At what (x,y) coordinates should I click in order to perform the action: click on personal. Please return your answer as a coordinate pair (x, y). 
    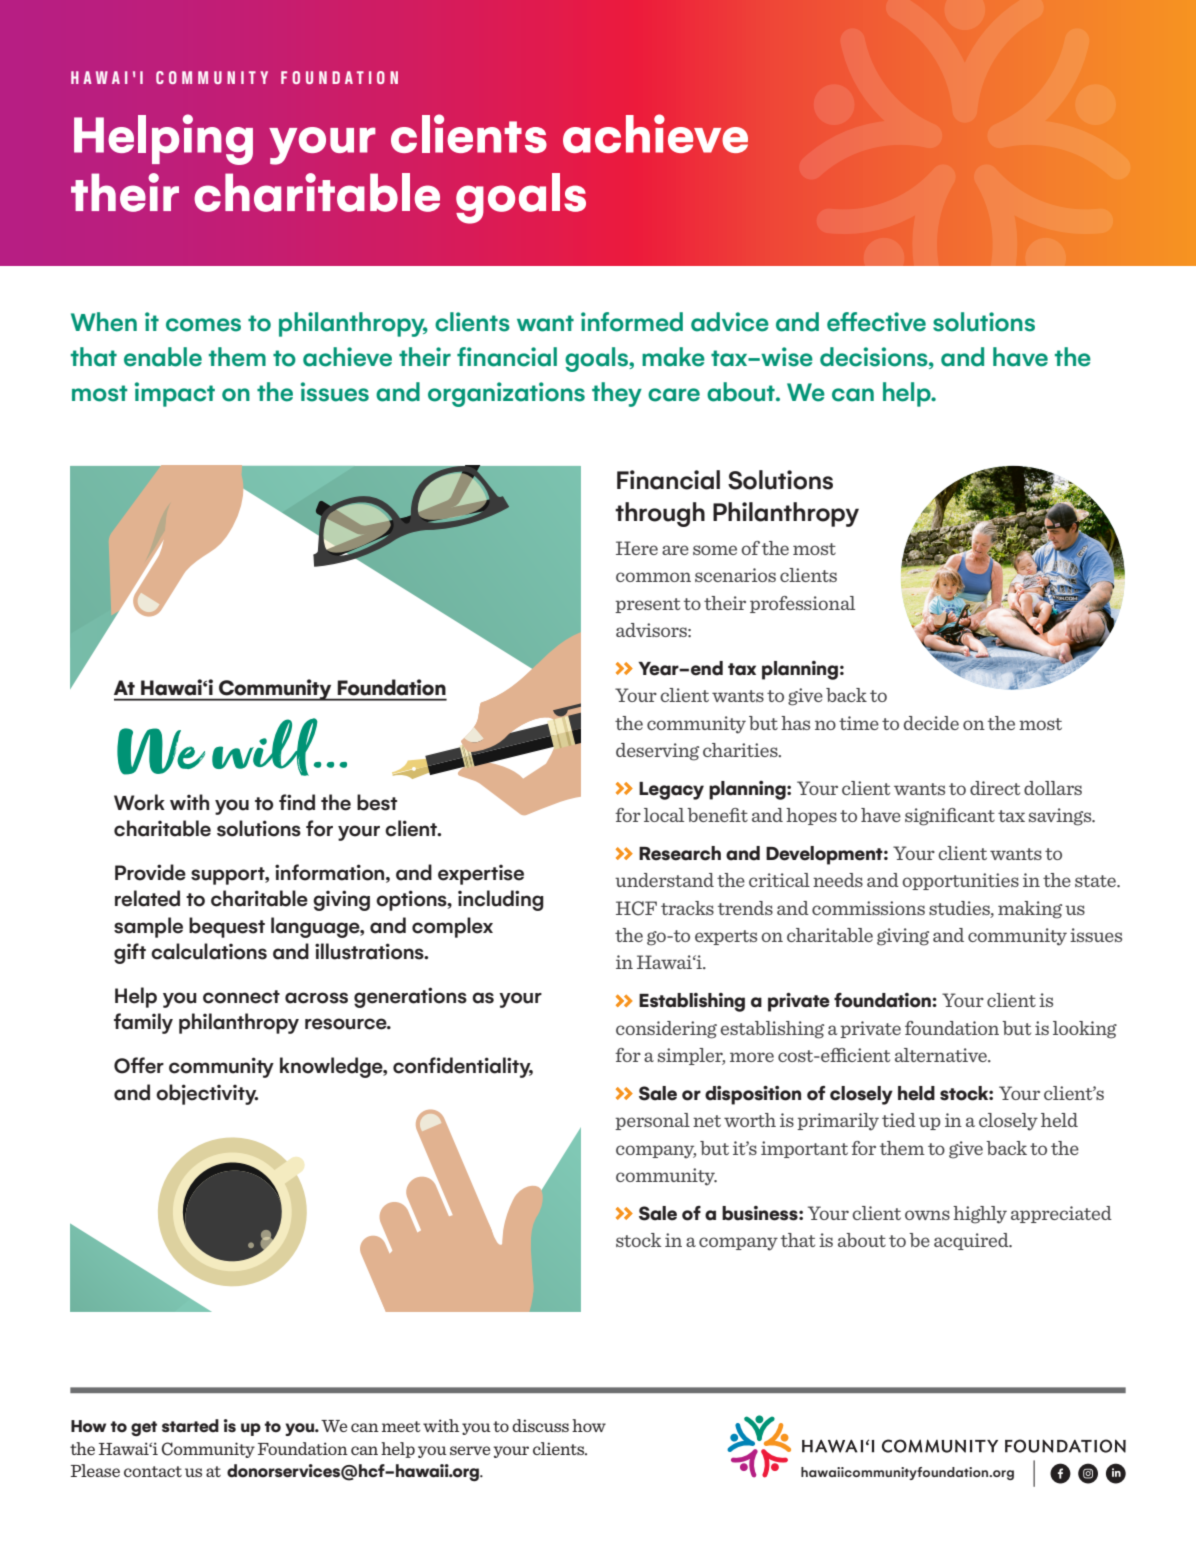
    Looking at the image, I should click on (652, 1121).
